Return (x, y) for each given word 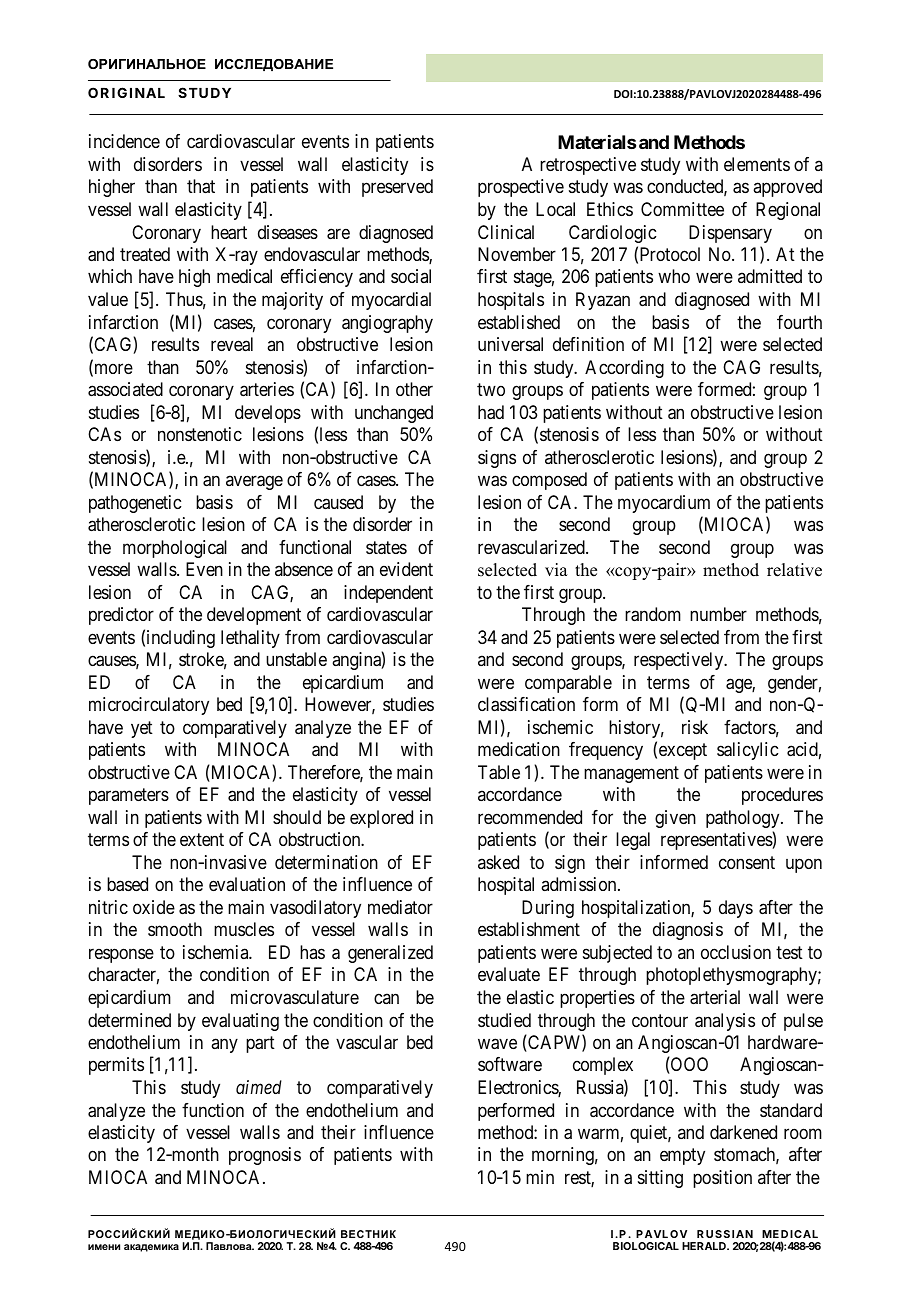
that (201, 186)
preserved (397, 188)
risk (695, 727)
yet (142, 729)
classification (526, 704)
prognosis (265, 1156)
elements (757, 164)
